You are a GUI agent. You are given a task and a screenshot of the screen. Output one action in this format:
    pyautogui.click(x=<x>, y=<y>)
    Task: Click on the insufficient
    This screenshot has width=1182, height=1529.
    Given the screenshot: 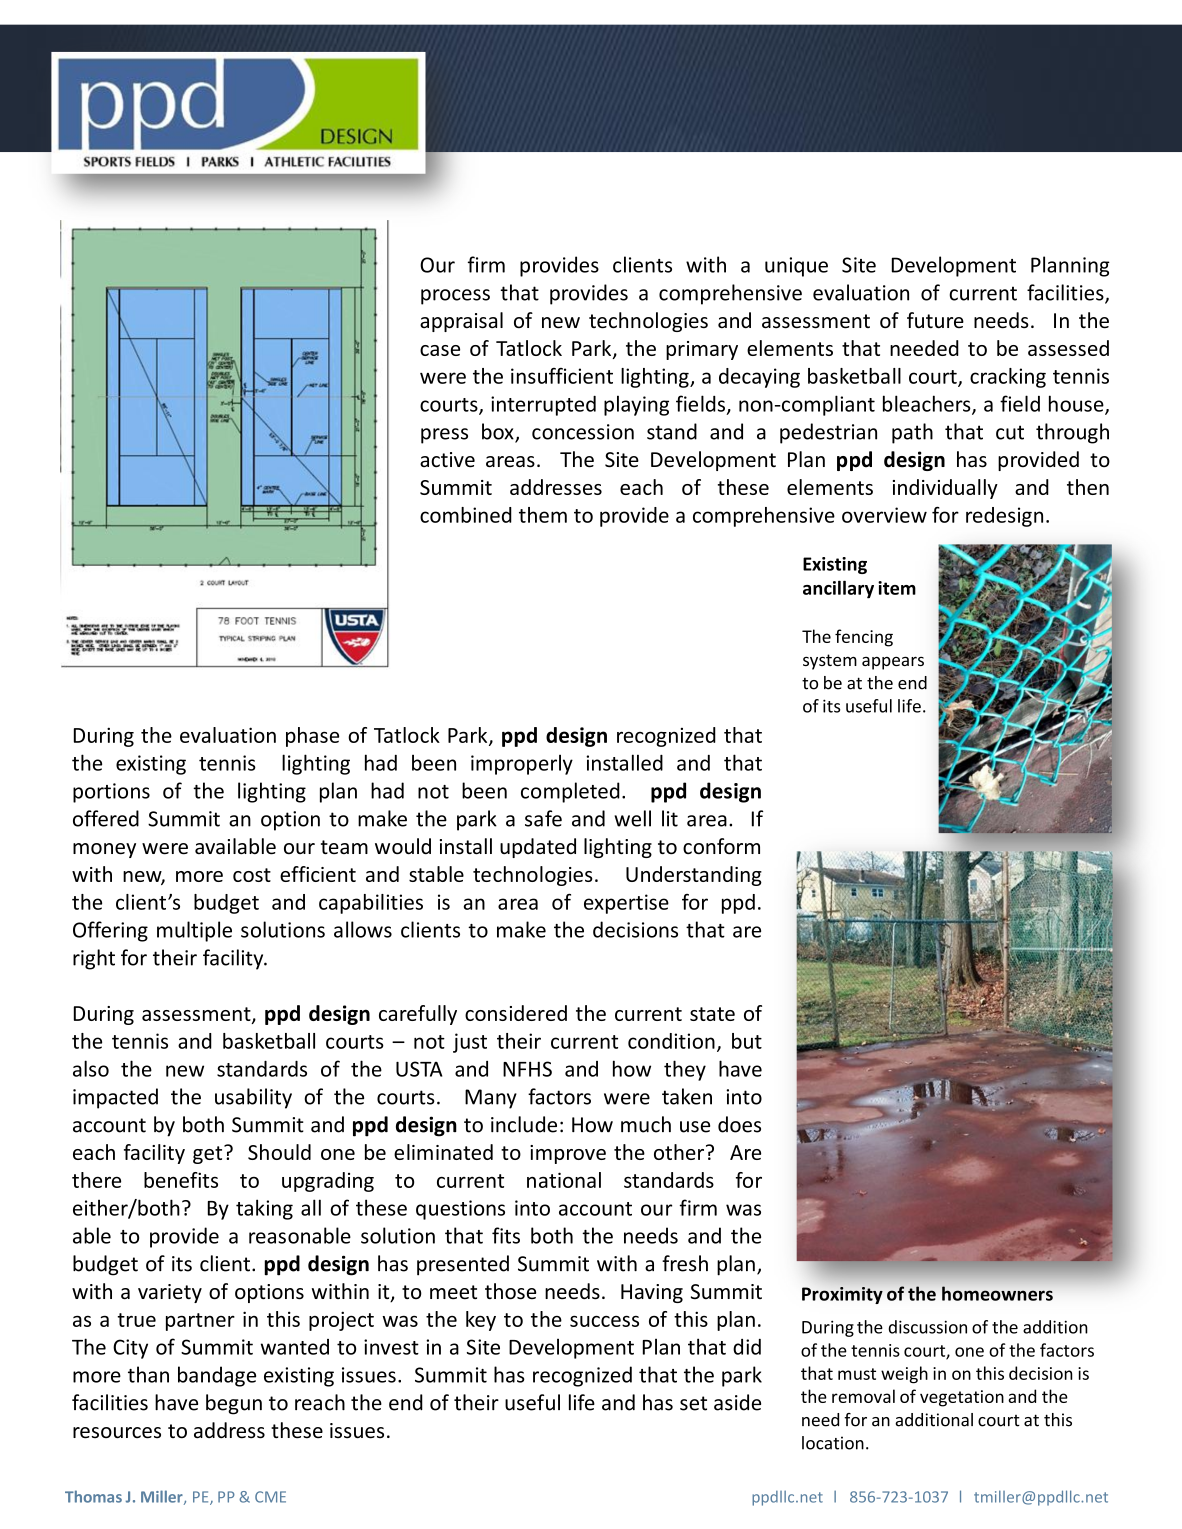 What is the action you would take?
    pyautogui.click(x=562, y=376)
